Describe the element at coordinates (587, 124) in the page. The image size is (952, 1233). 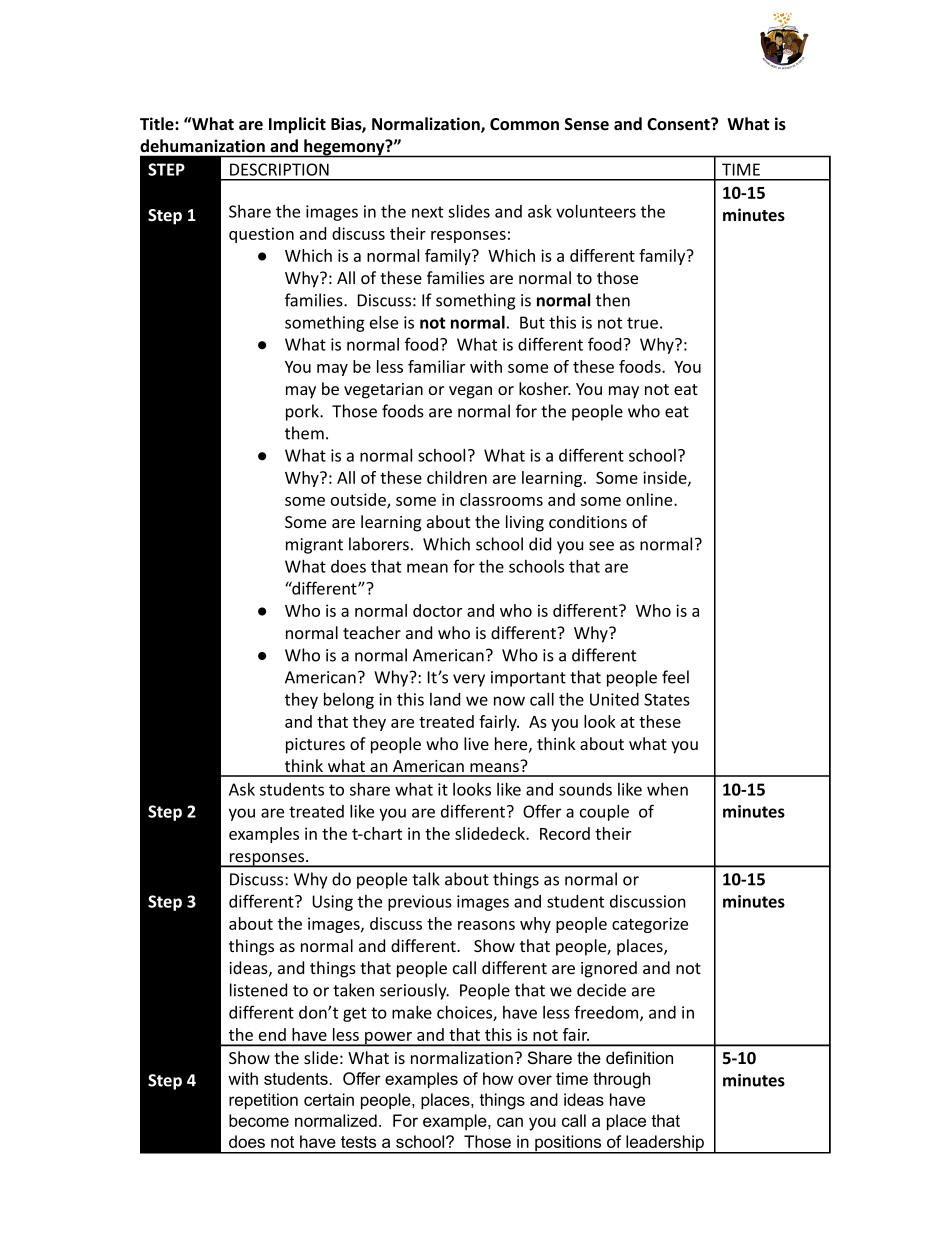
I see `Sense` at that location.
